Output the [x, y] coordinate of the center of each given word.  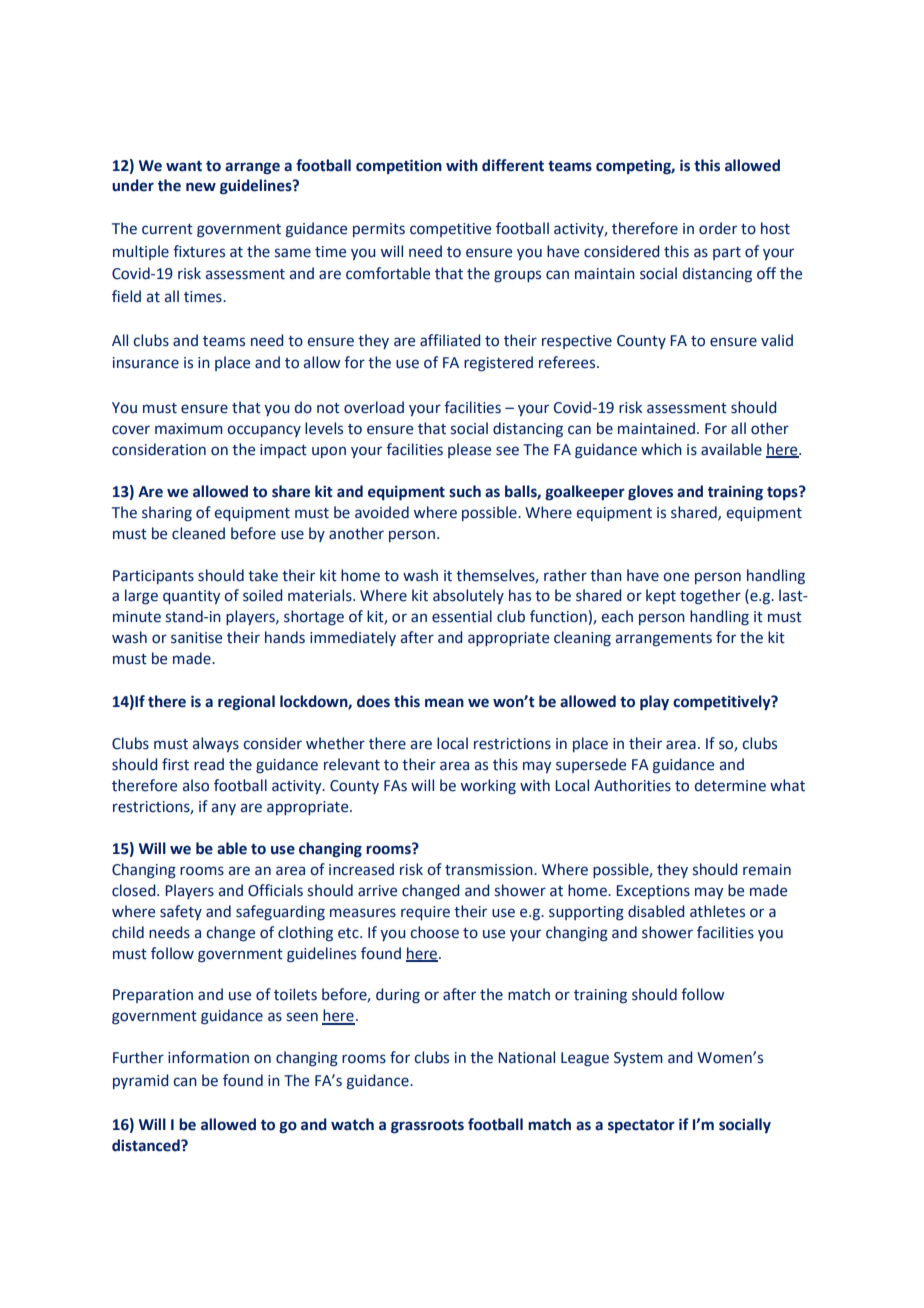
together [710, 597]
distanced [147, 1145]
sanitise [196, 638]
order [718, 228]
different [513, 165]
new [201, 187]
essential [462, 616]
